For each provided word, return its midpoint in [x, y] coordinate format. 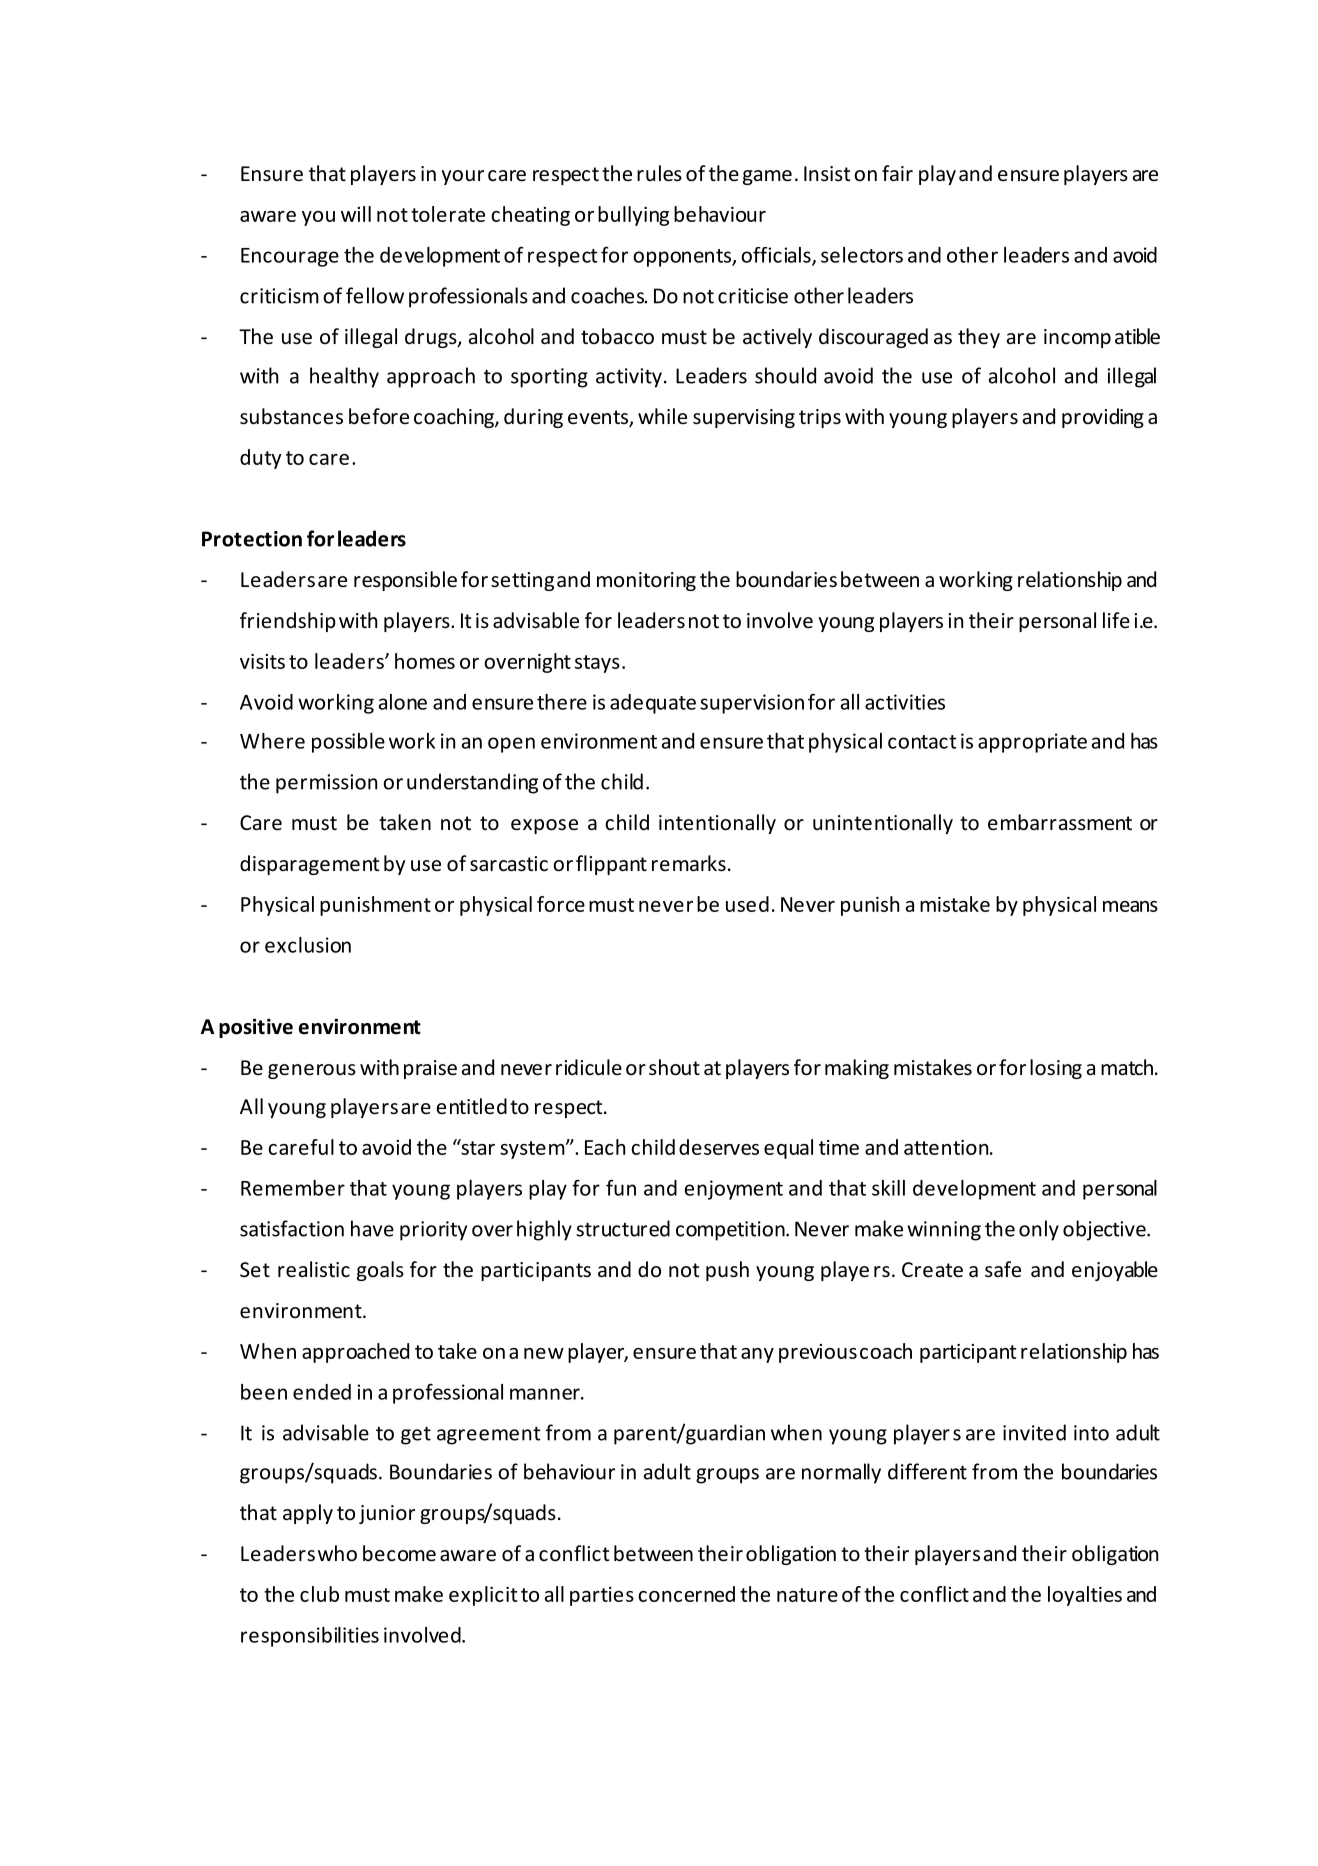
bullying [633, 216]
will [356, 214]
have [372, 1228]
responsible [405, 581]
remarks [689, 863]
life [1116, 620]
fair [897, 173]
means [1130, 906]
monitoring [646, 581]
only [1039, 1230]
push [727, 1271]
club [319, 1594]
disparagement [309, 865]
